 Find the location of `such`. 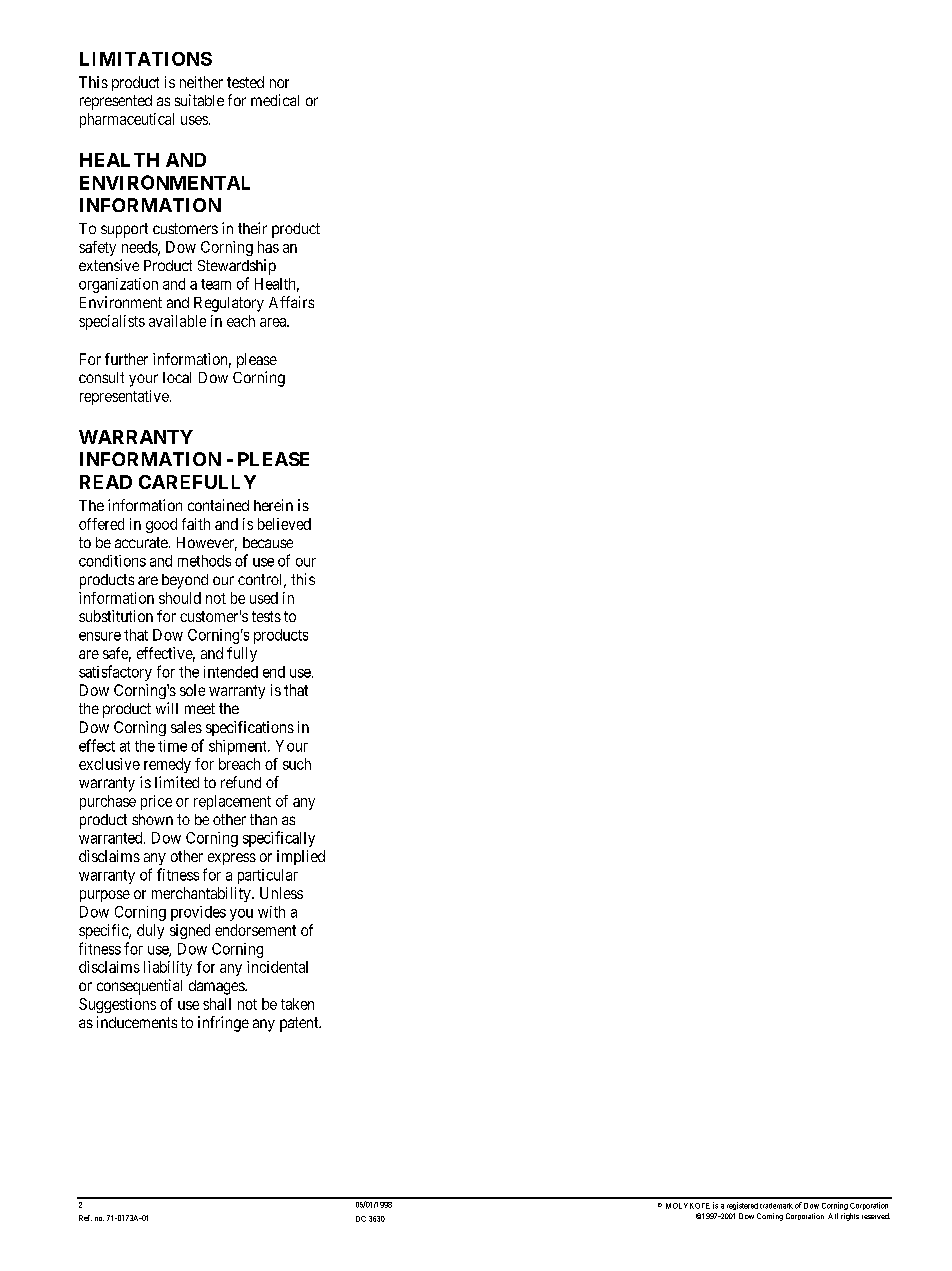

such is located at coordinates (297, 764).
